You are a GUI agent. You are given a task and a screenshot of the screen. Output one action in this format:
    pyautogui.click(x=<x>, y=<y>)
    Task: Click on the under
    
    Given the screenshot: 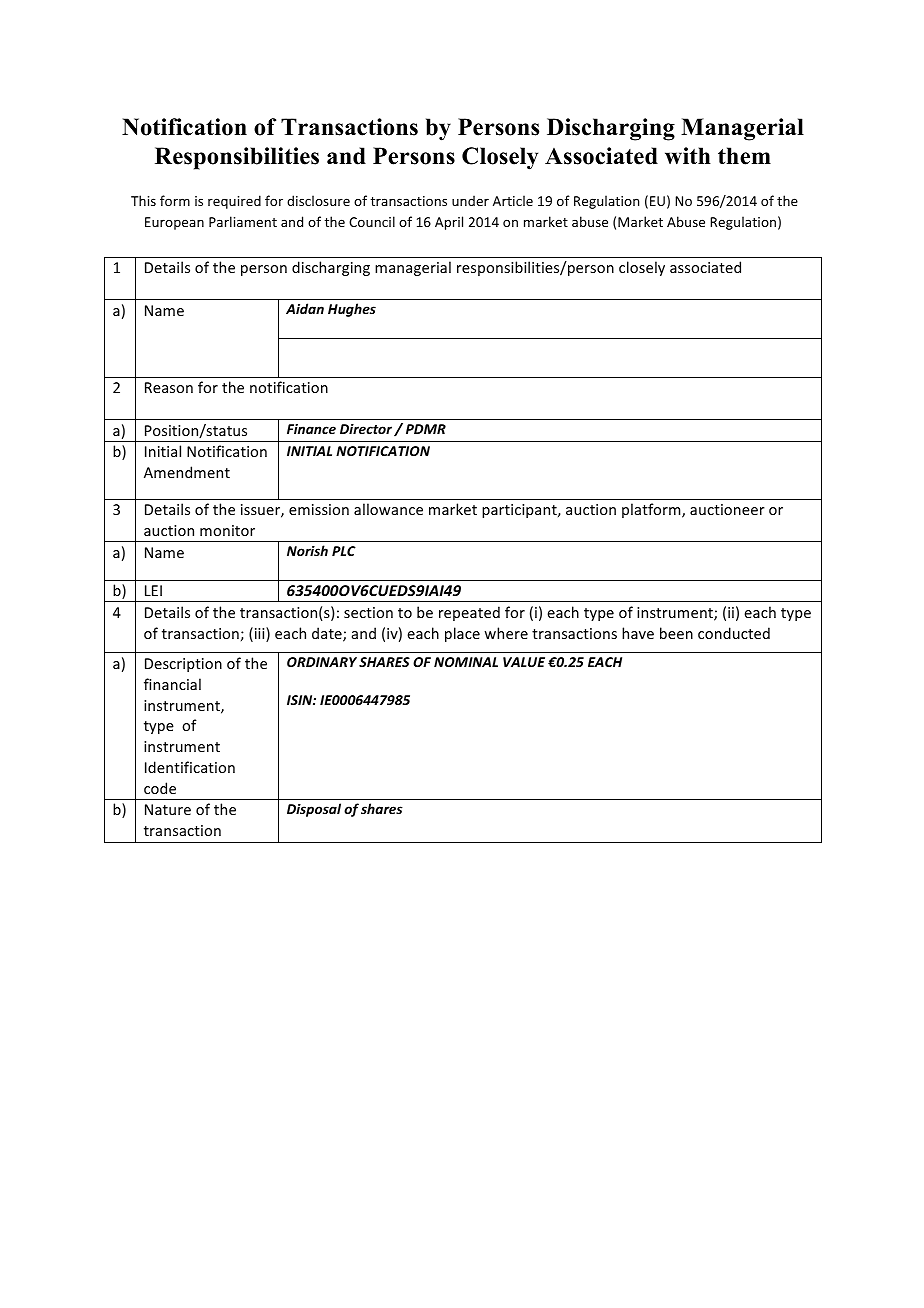 What is the action you would take?
    pyautogui.click(x=470, y=200)
